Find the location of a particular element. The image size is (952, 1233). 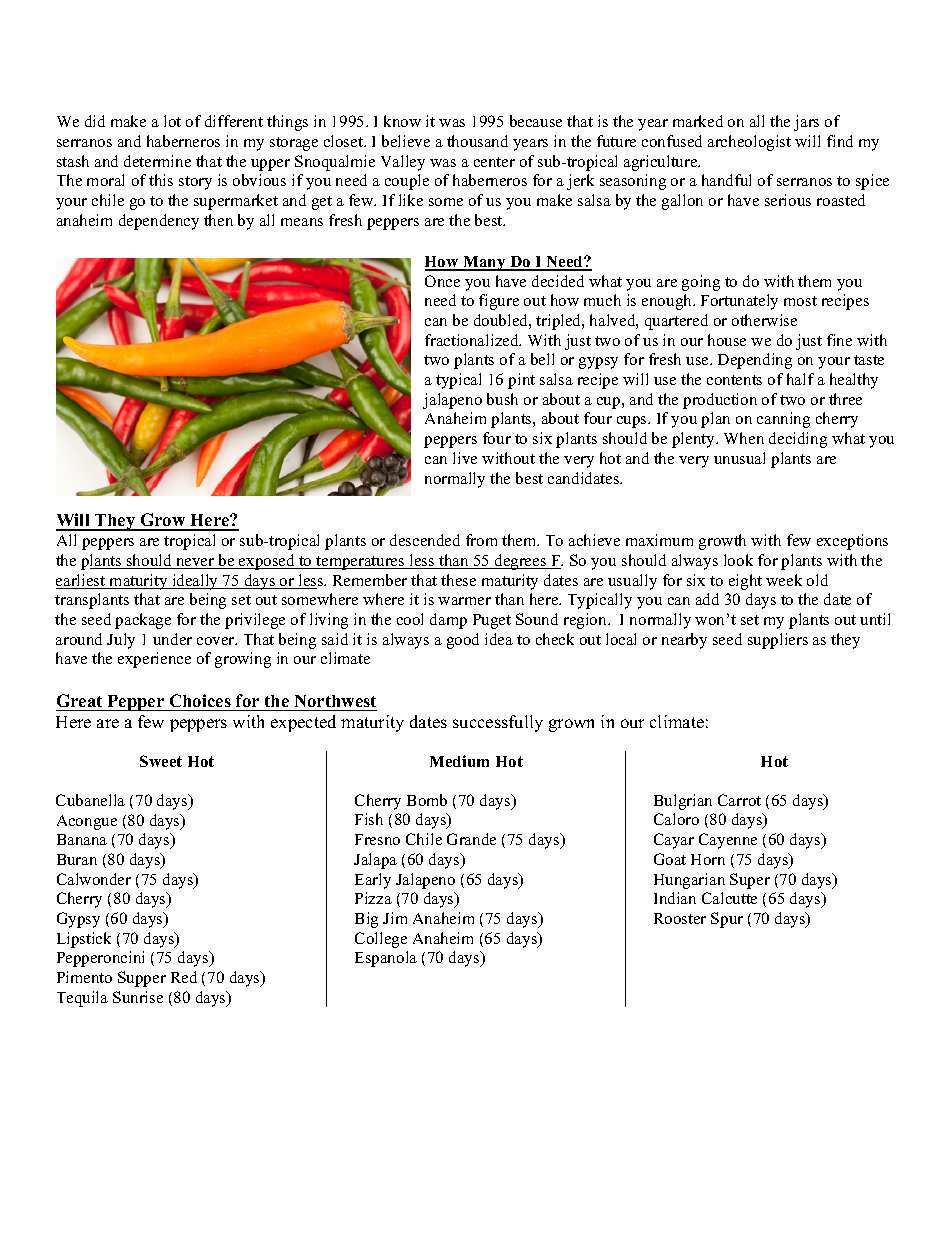

thousand is located at coordinates (477, 141).
